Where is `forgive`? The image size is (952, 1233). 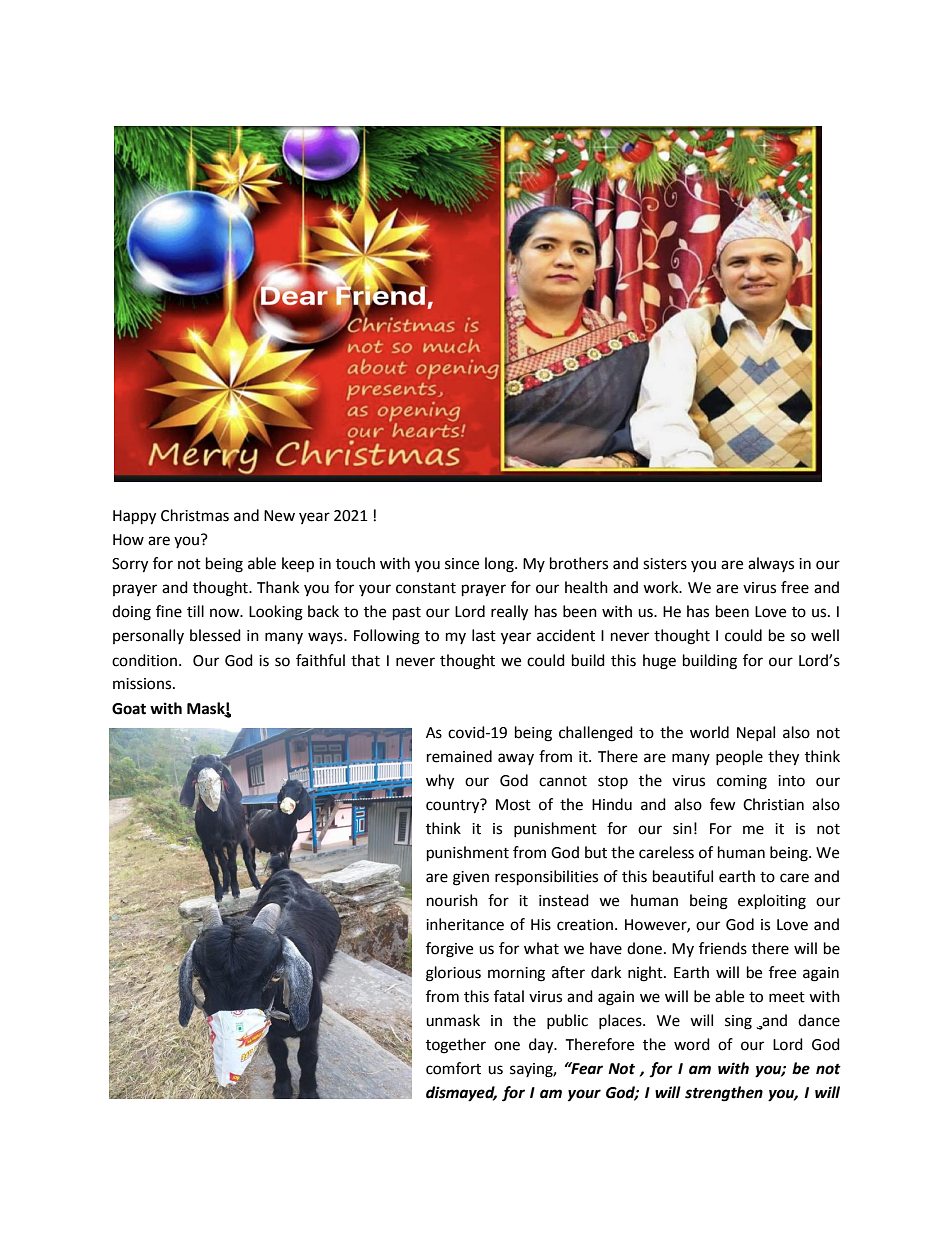 forgive is located at coordinates (449, 950).
